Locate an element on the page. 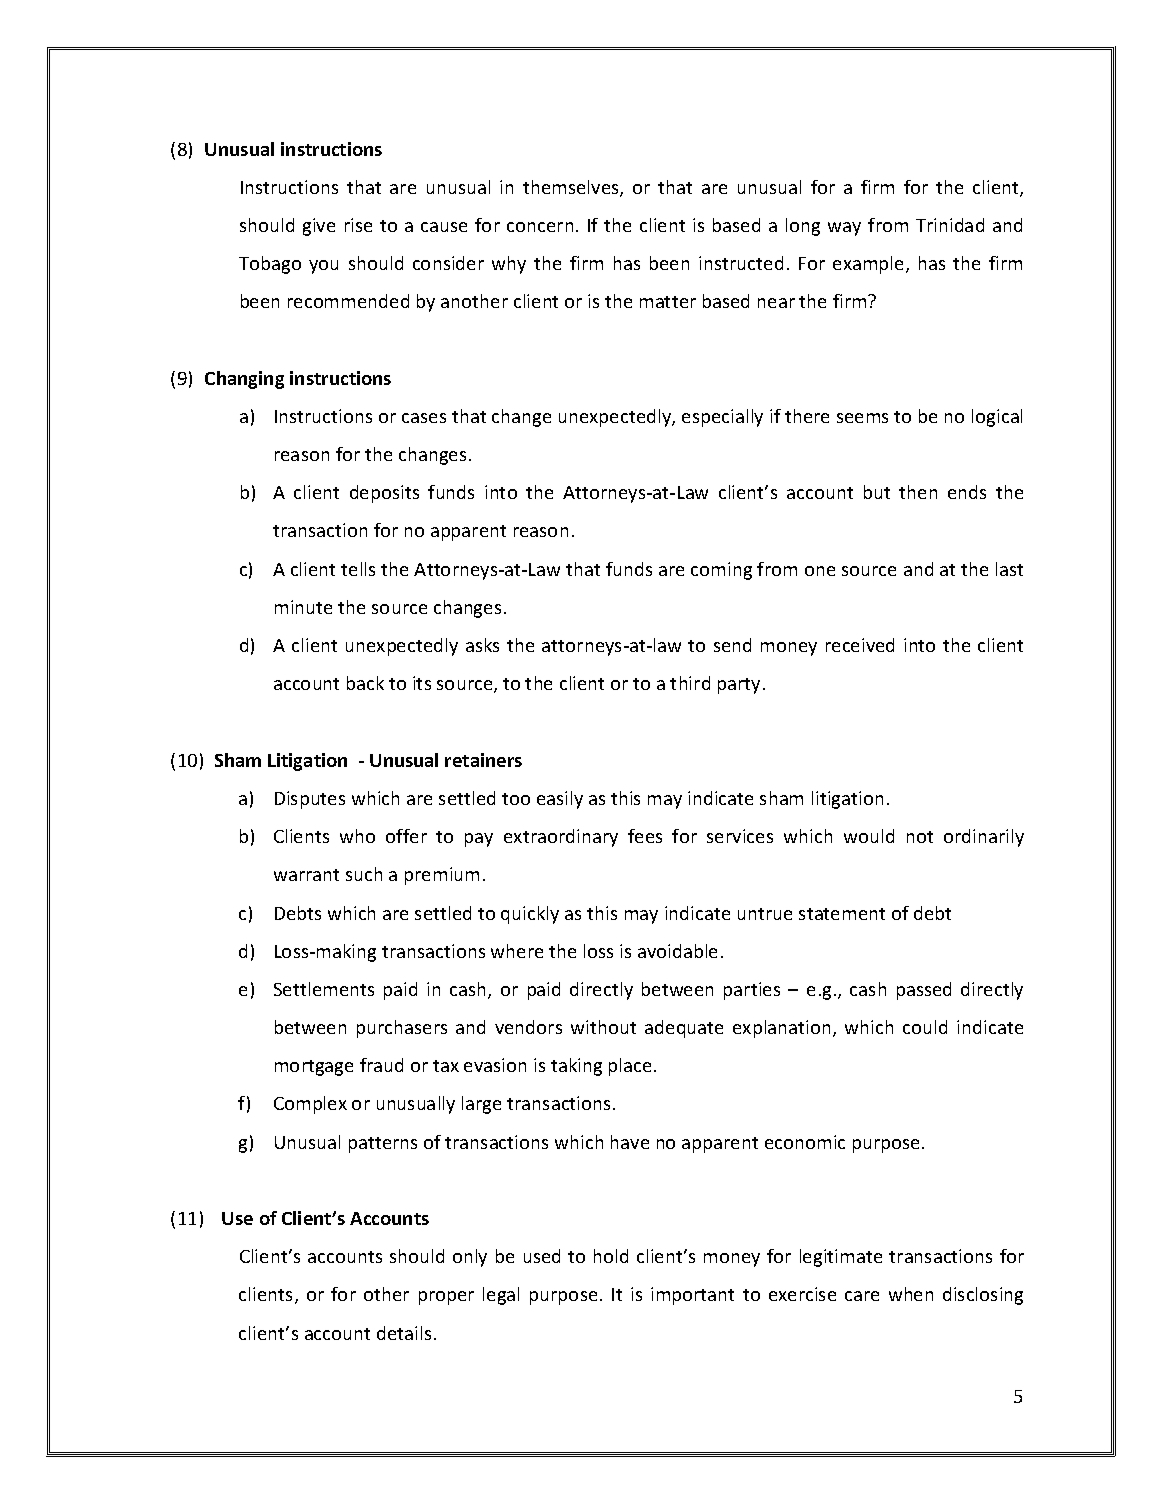 This image has width=1161, height=1502. especially is located at coordinates (722, 418).
